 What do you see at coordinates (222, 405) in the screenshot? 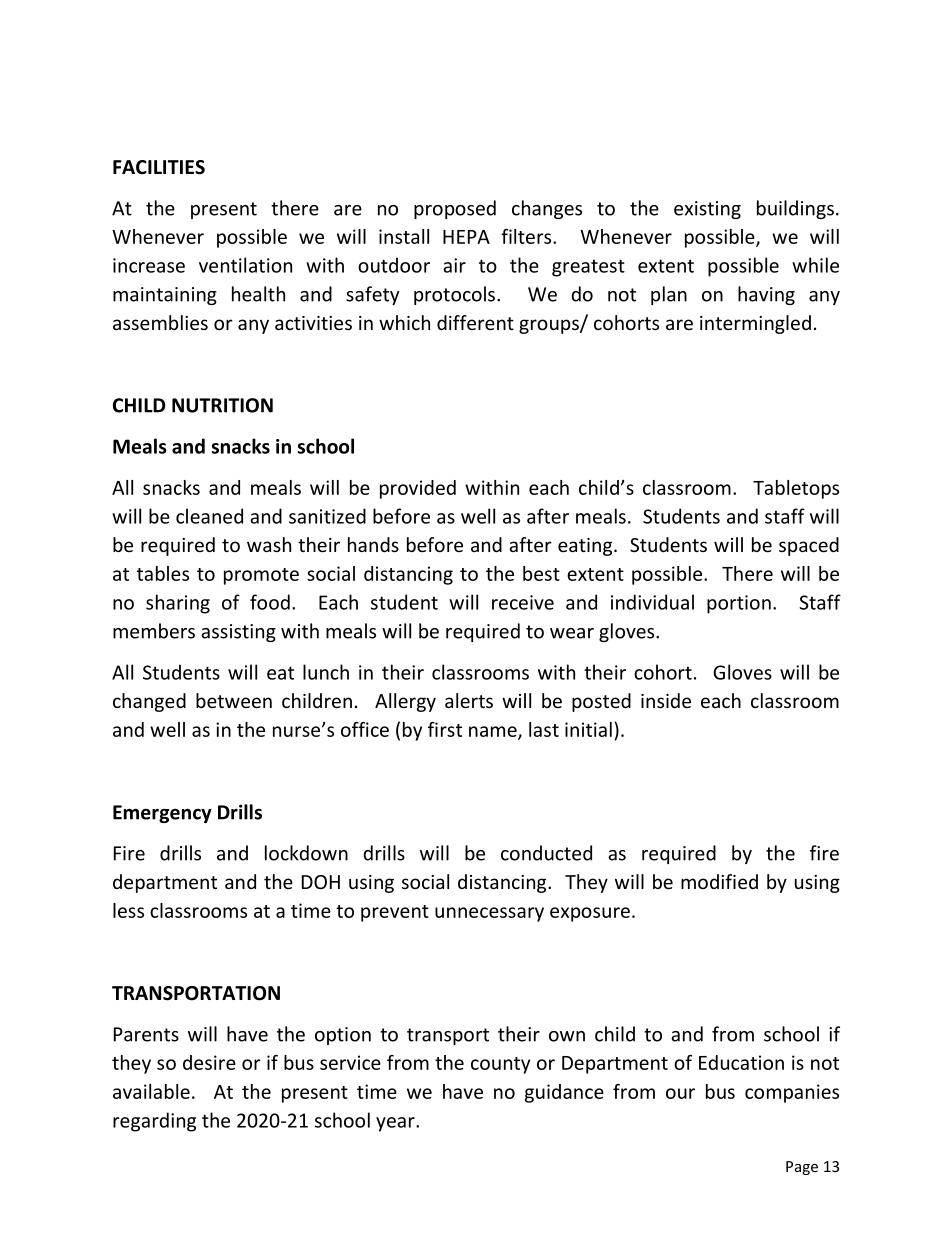
I see `NUTRITION` at bounding box center [222, 405].
